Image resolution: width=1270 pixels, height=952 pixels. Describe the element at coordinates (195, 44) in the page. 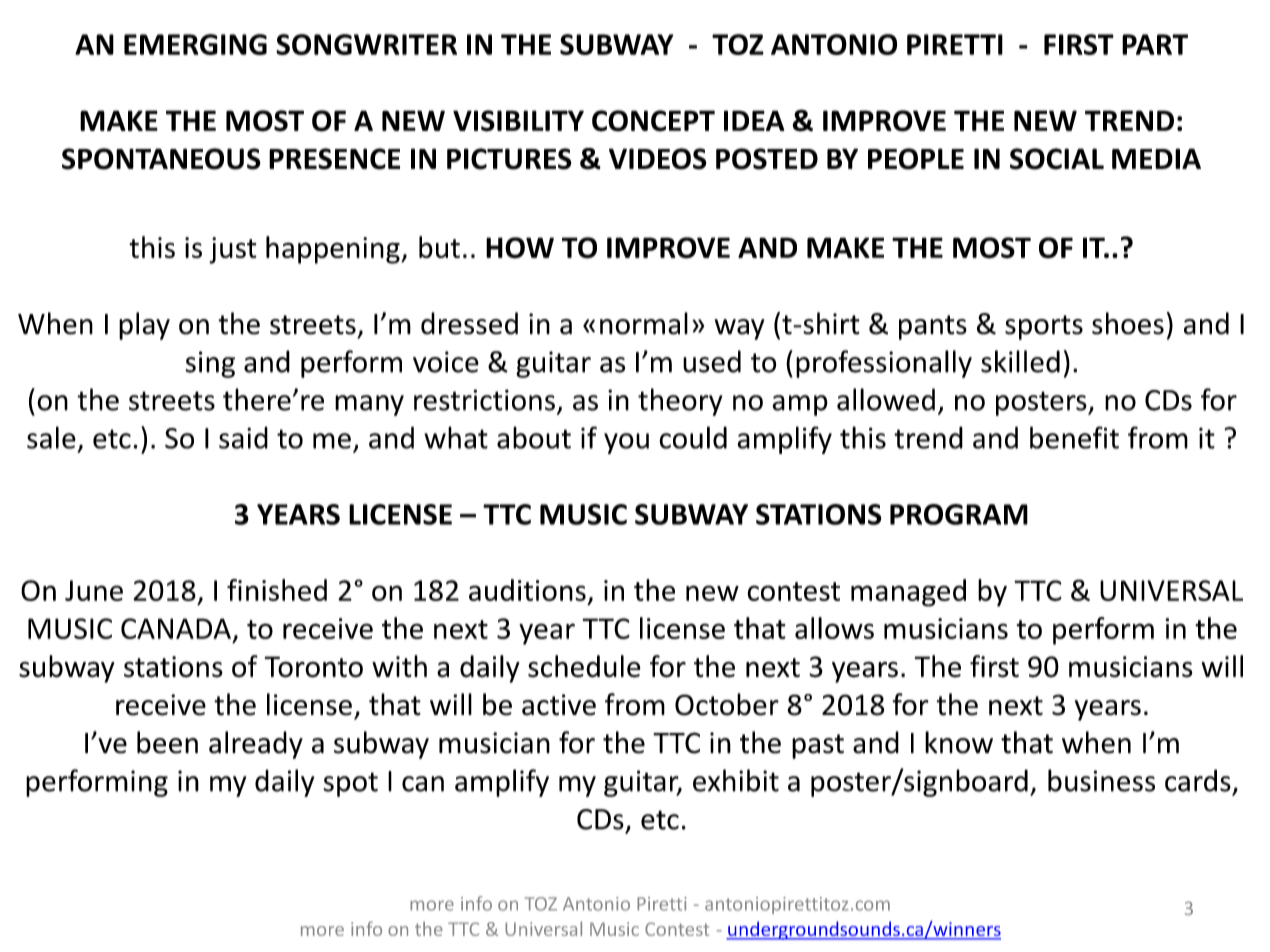

I see `EMERGING` at that location.
